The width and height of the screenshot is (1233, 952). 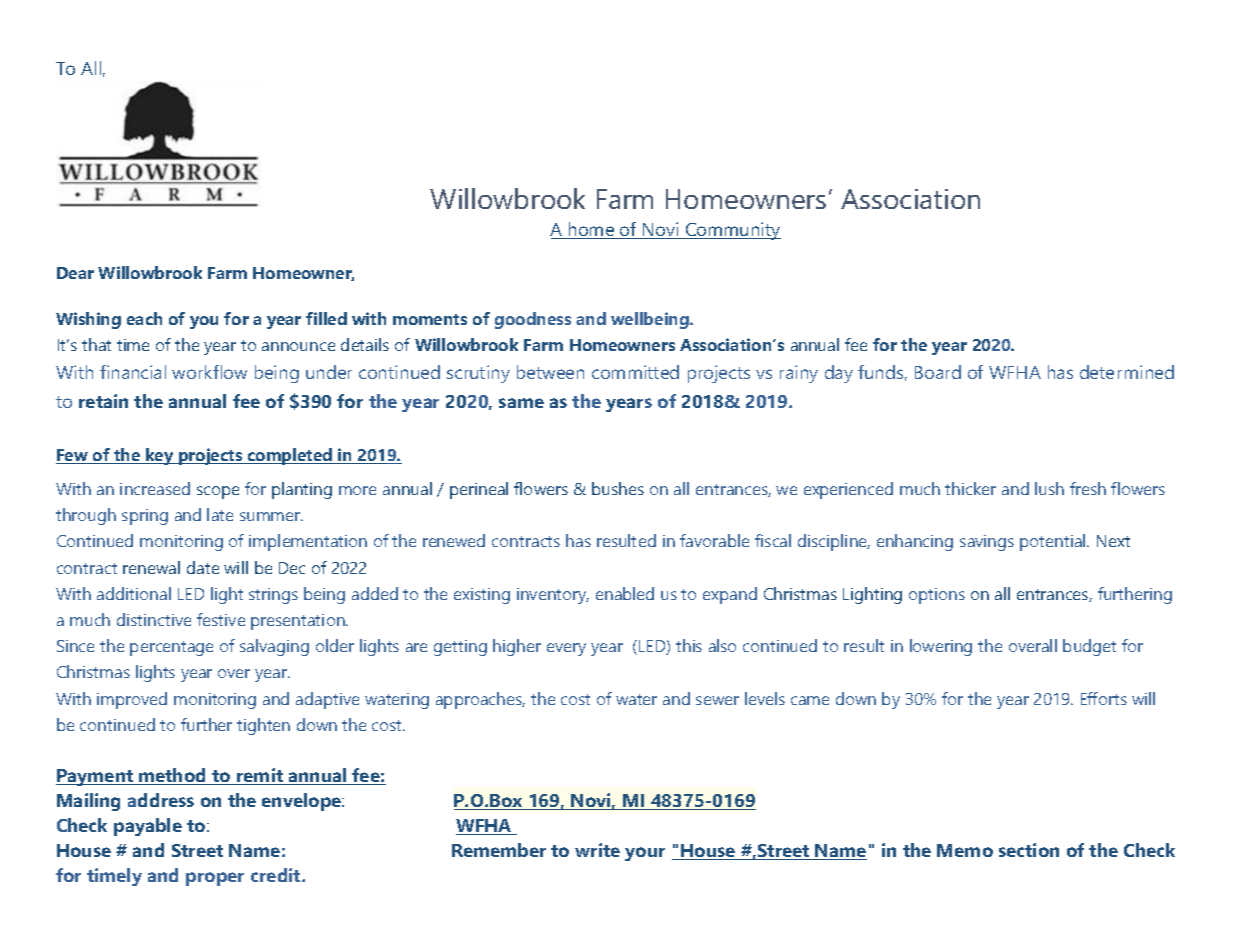 What do you see at coordinates (75, 273) in the screenshot?
I see `Dear` at bounding box center [75, 273].
